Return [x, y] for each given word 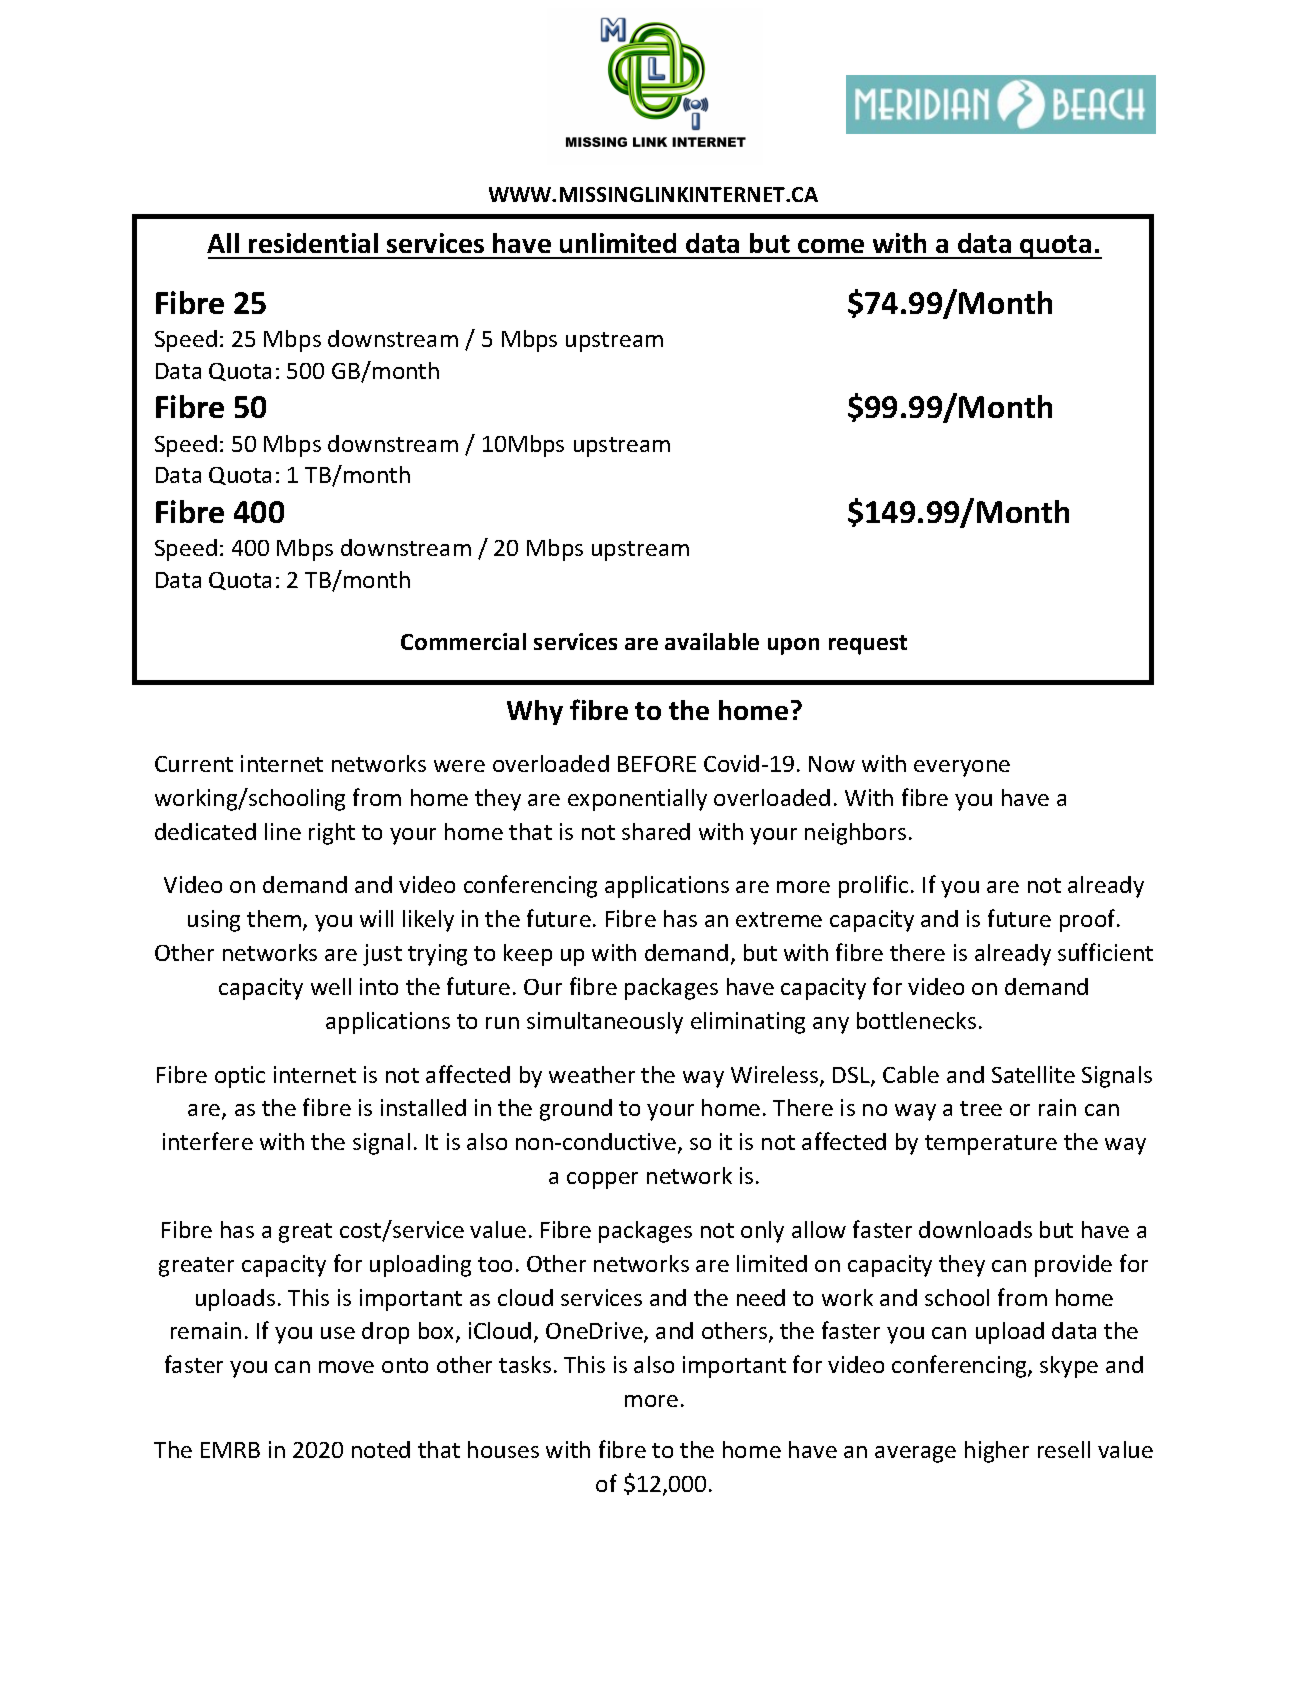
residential [313, 243]
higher [997, 1452]
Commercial [463, 641]
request [868, 645]
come [831, 246]
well [331, 986]
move [346, 1367]
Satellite [1033, 1074]
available [712, 641]
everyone [962, 768]
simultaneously [605, 1023]
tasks [525, 1364]
